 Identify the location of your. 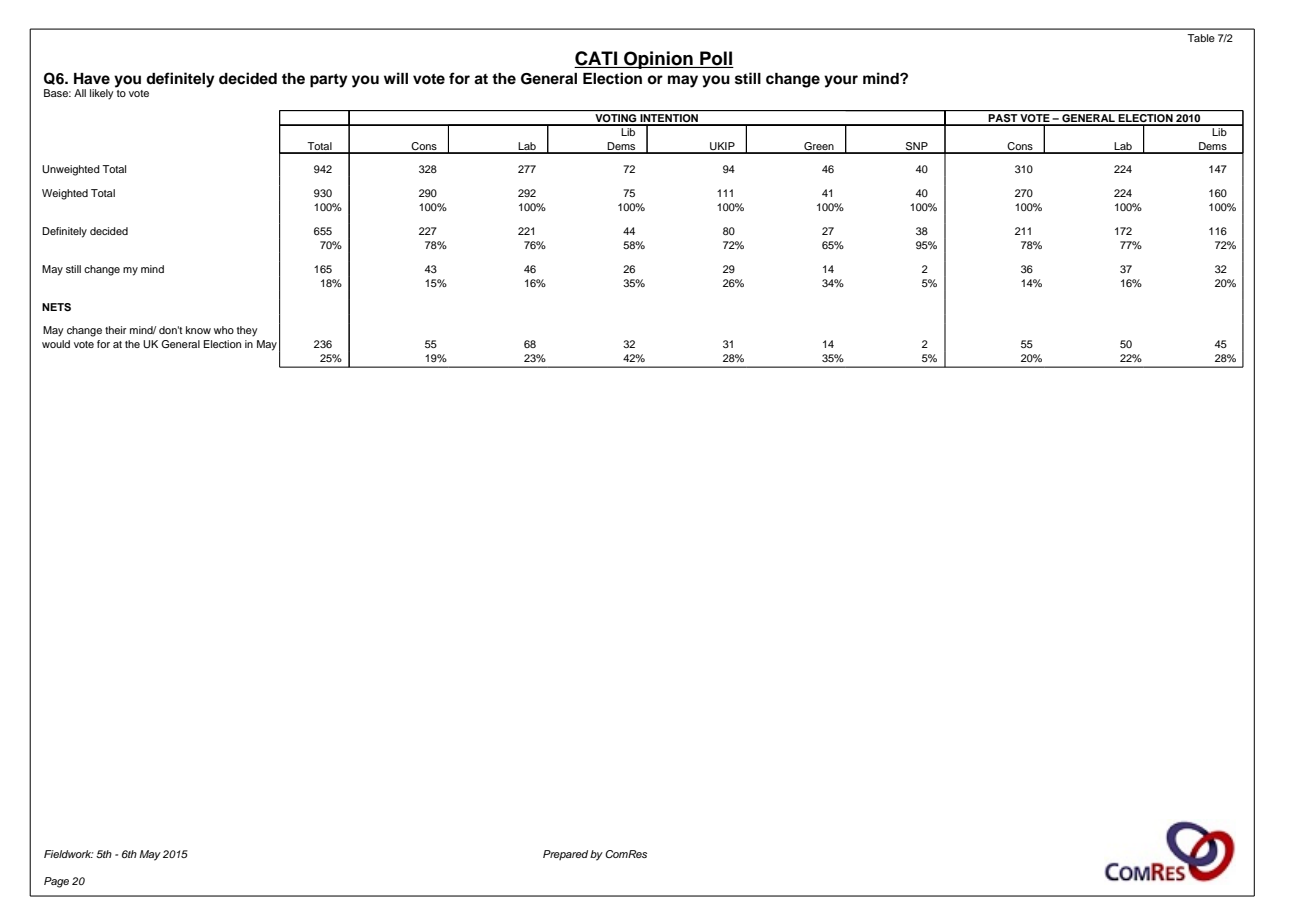
(841, 81).
